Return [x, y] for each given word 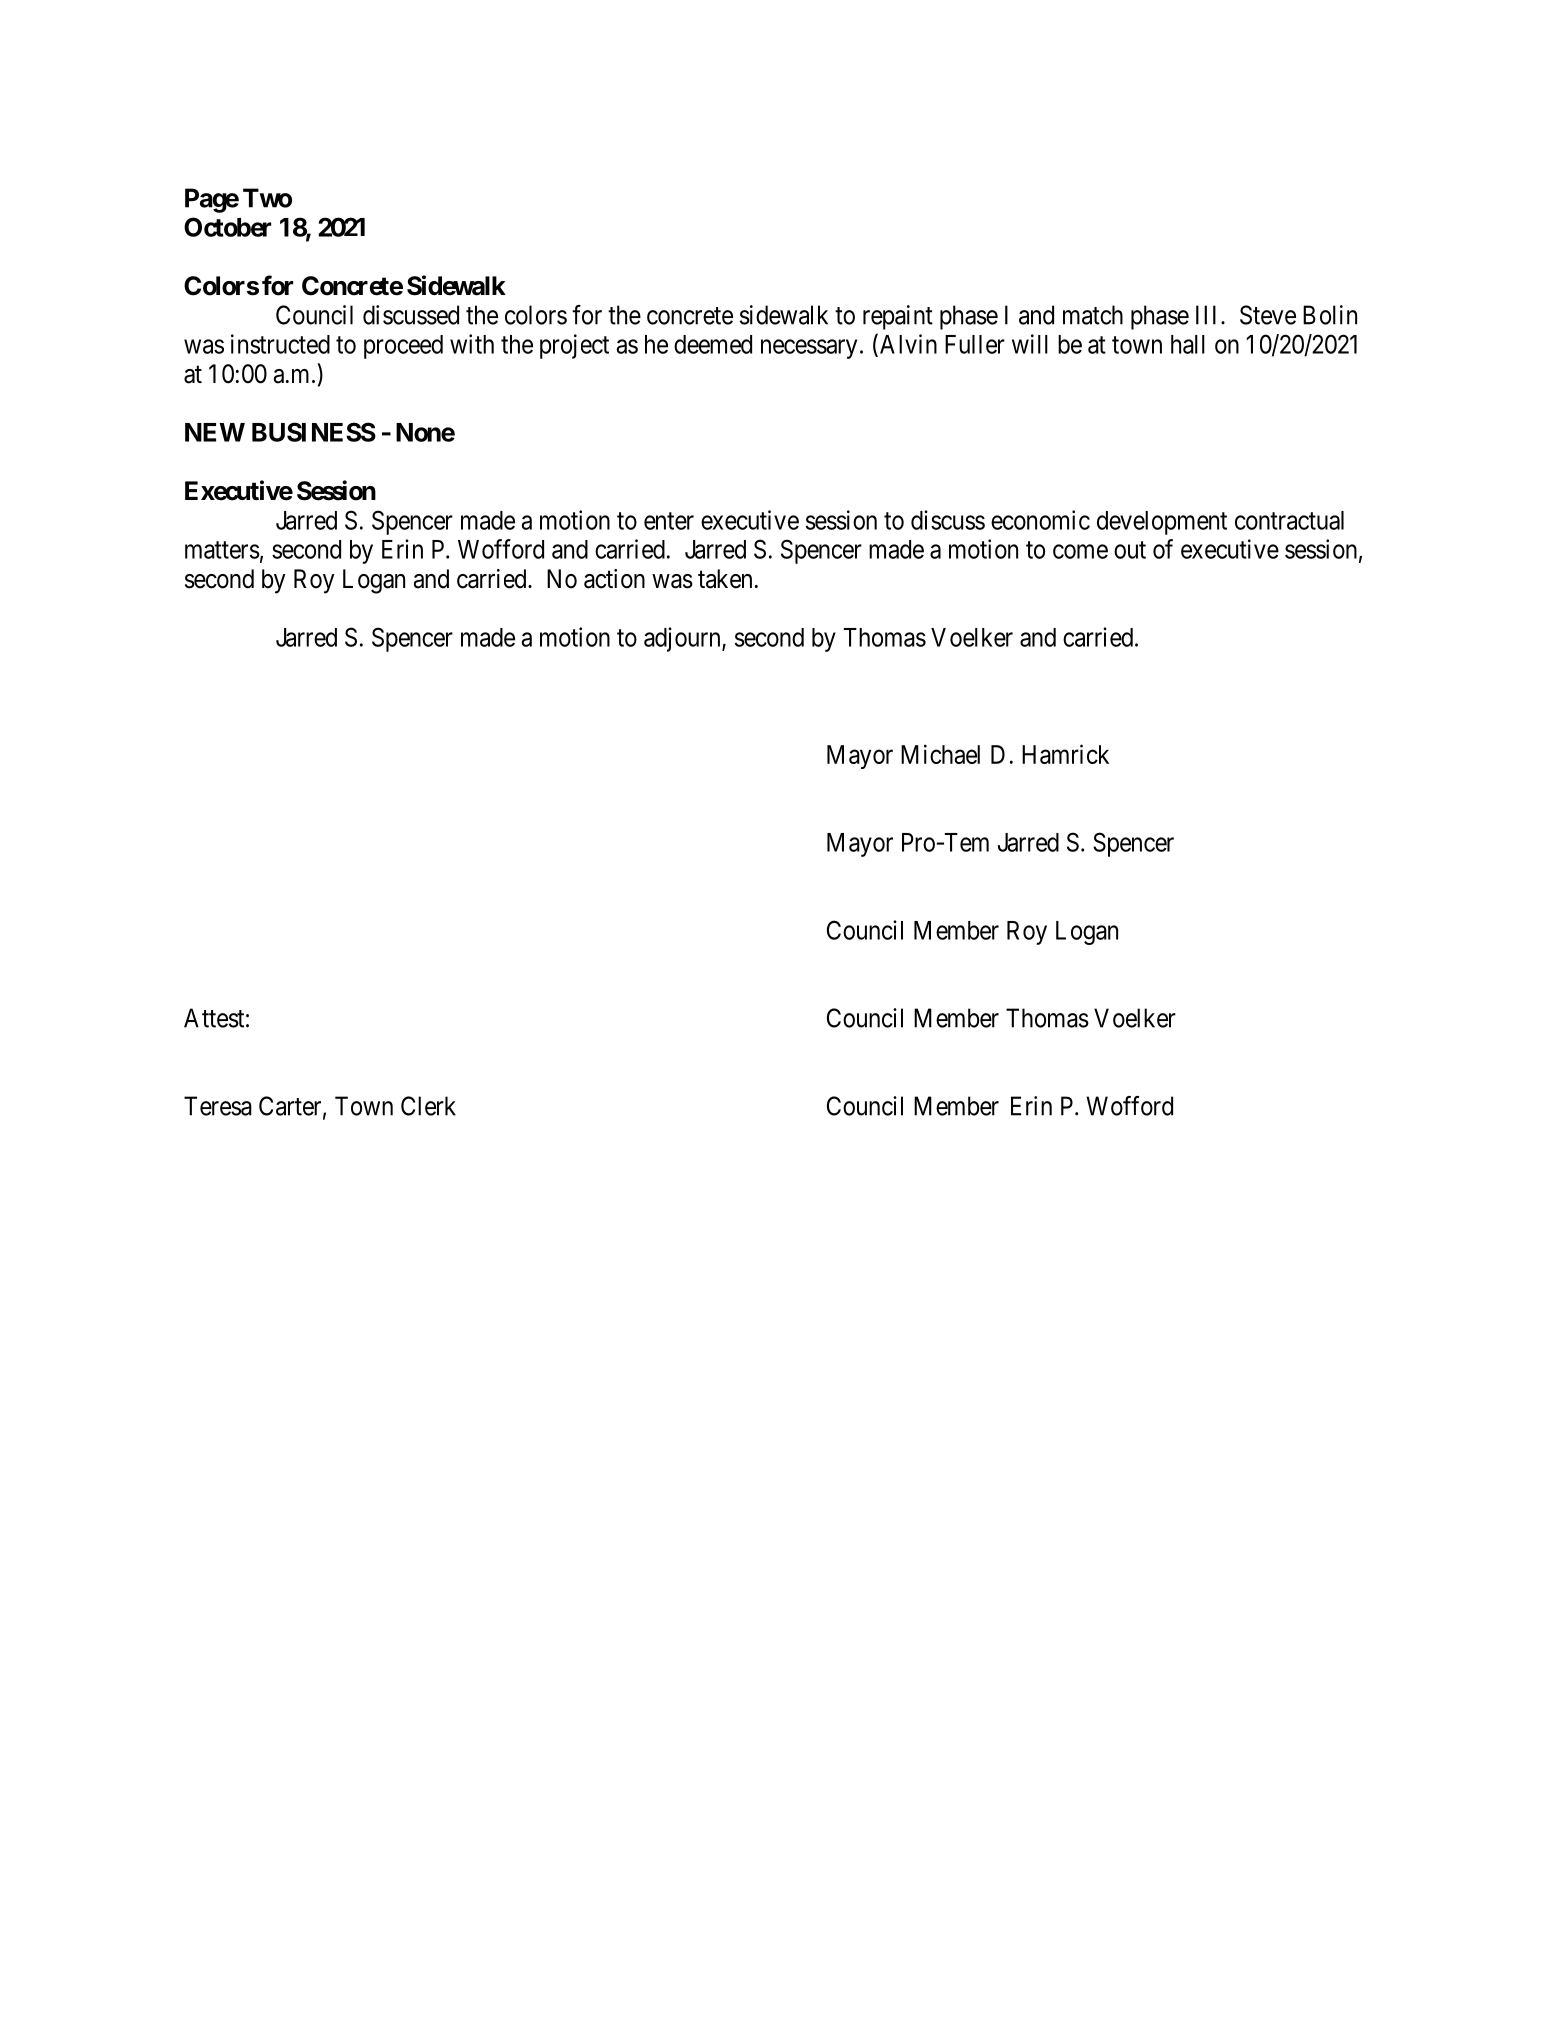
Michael [940, 754]
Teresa [218, 1106]
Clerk [428, 1106]
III [1209, 315]
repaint [898, 317]
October [227, 227]
